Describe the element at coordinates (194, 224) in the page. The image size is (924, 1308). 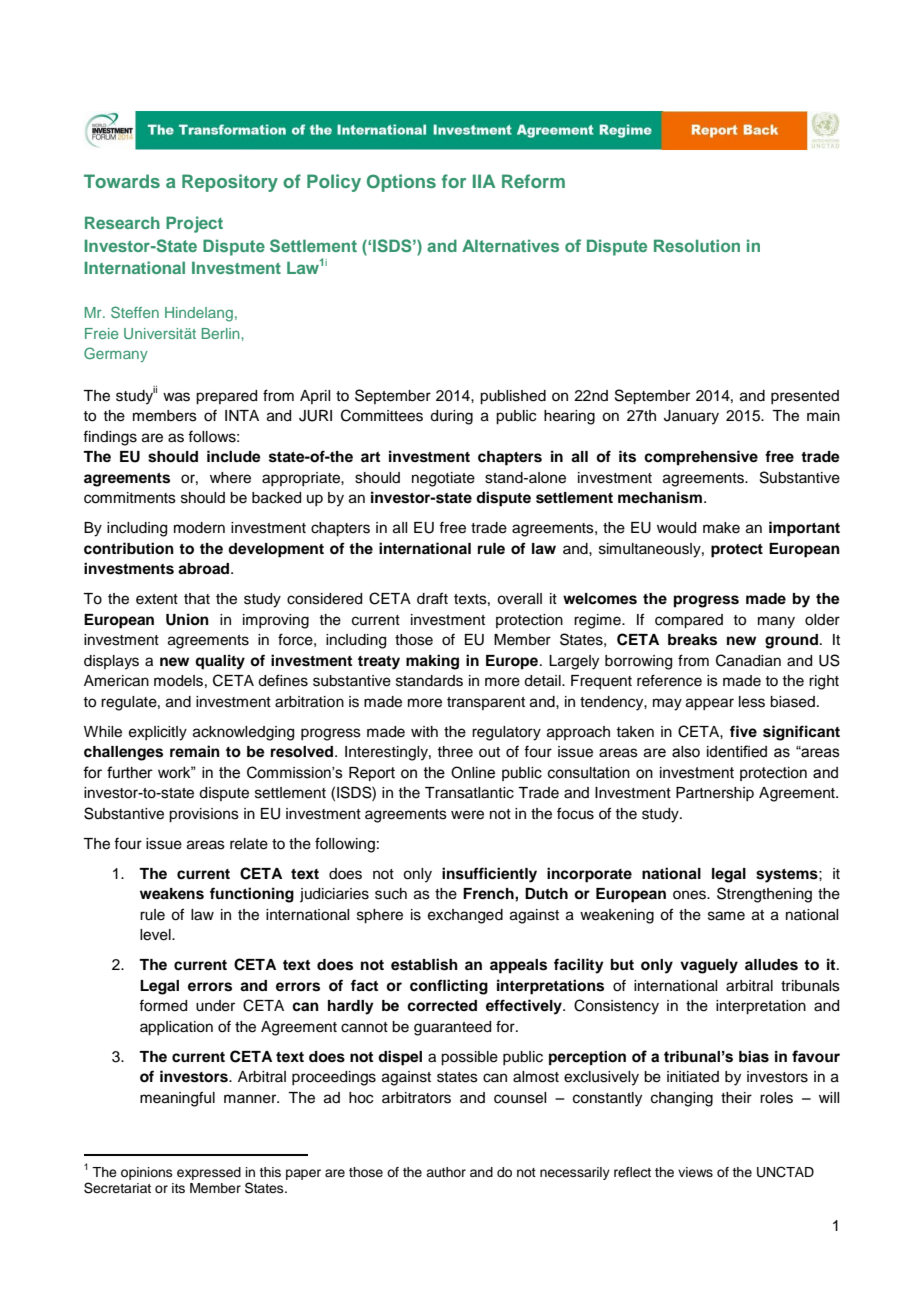
I see `Project` at that location.
